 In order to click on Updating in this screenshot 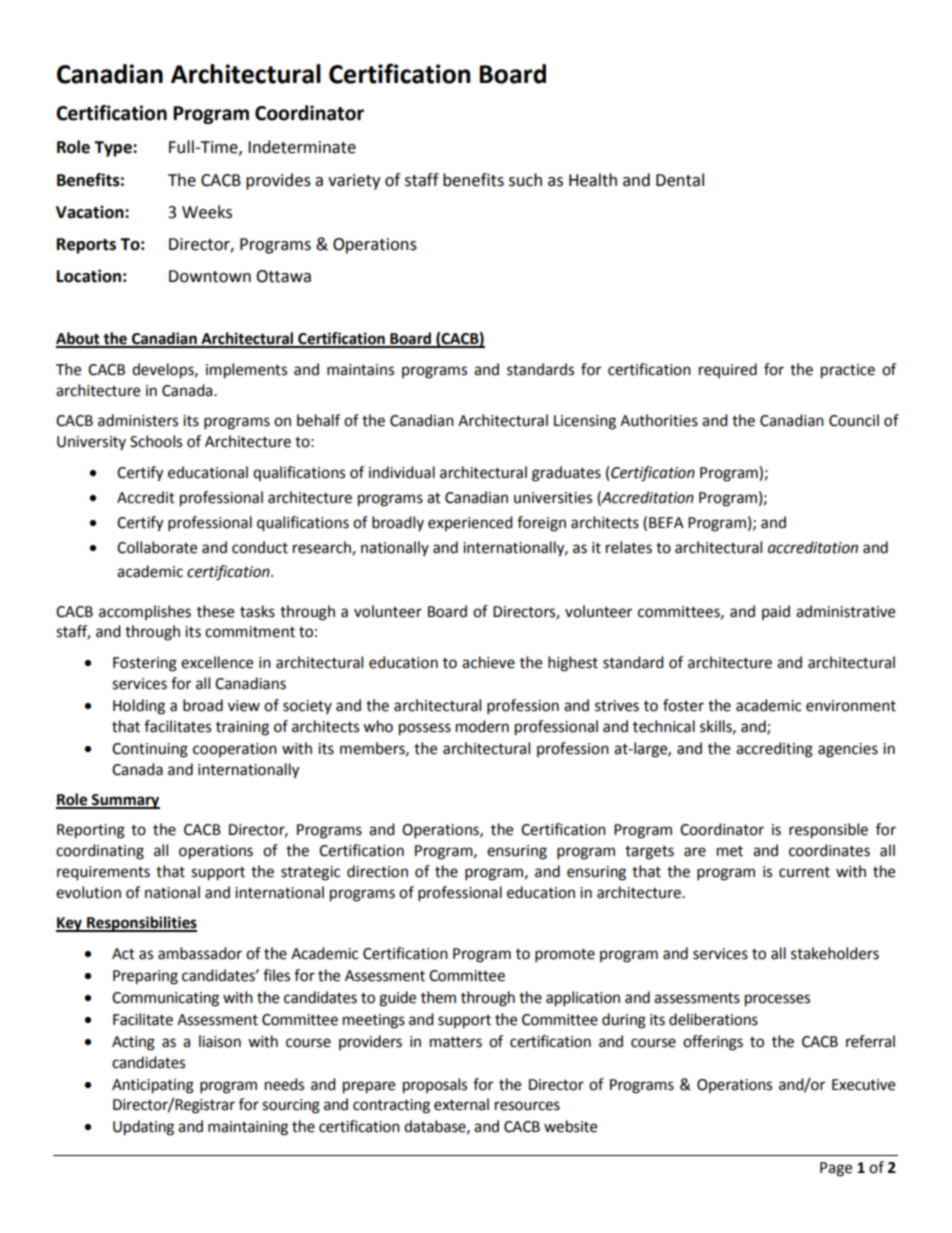, I will do `click(143, 1128)`.
